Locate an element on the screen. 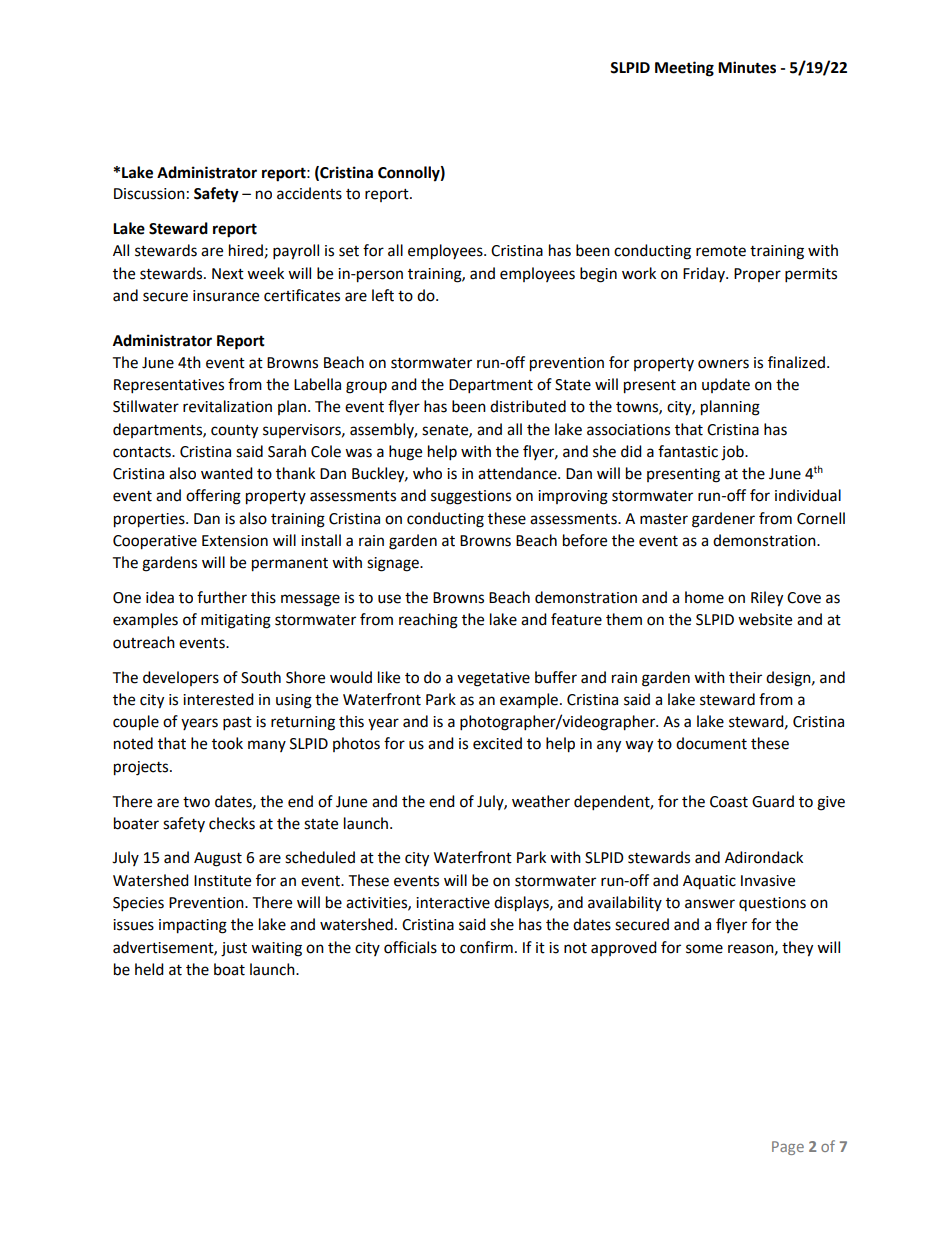 The width and height of the screenshot is (952, 1233). Minutes is located at coordinates (747, 67).
